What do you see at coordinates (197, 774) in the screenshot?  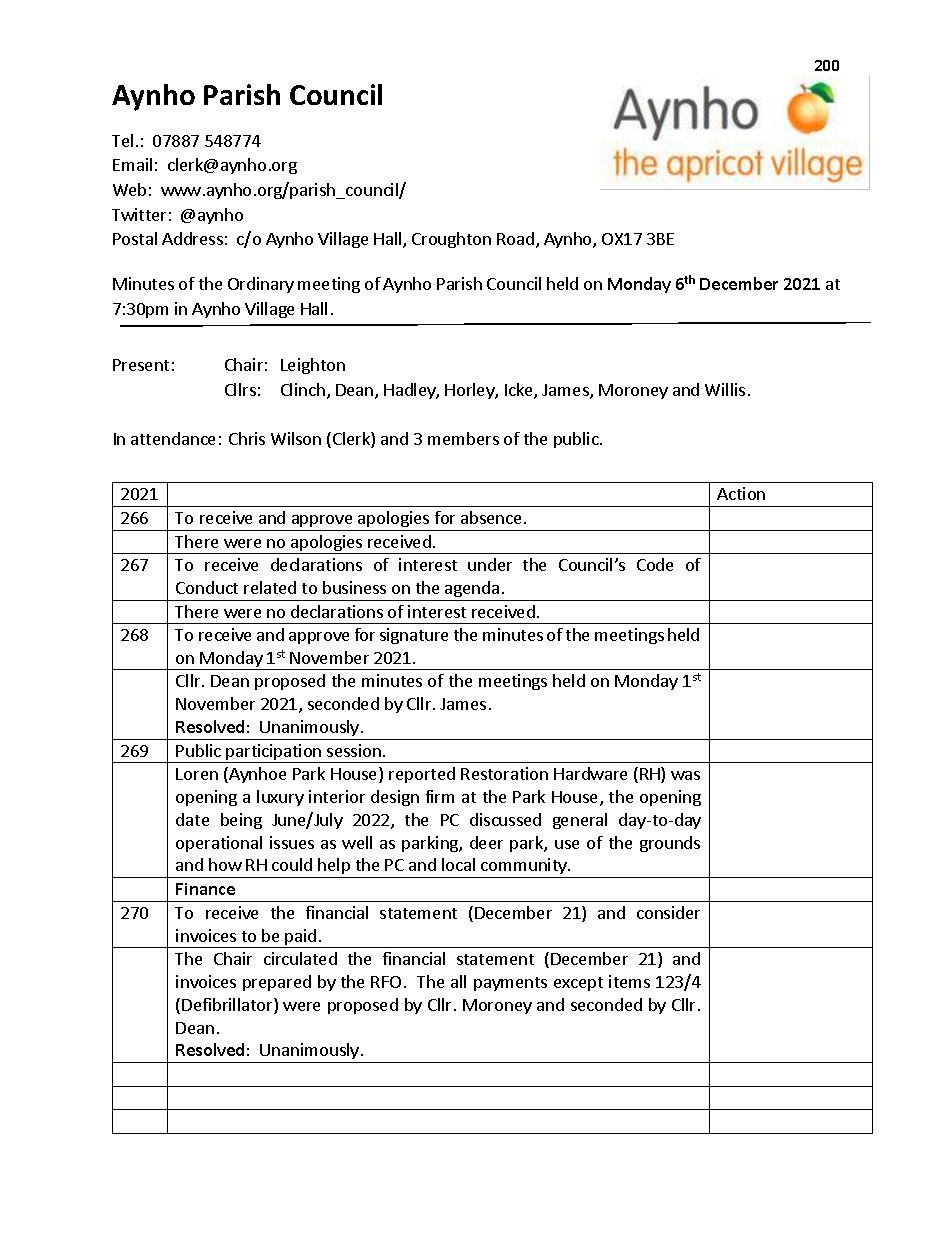 I see `Loren` at bounding box center [197, 774].
